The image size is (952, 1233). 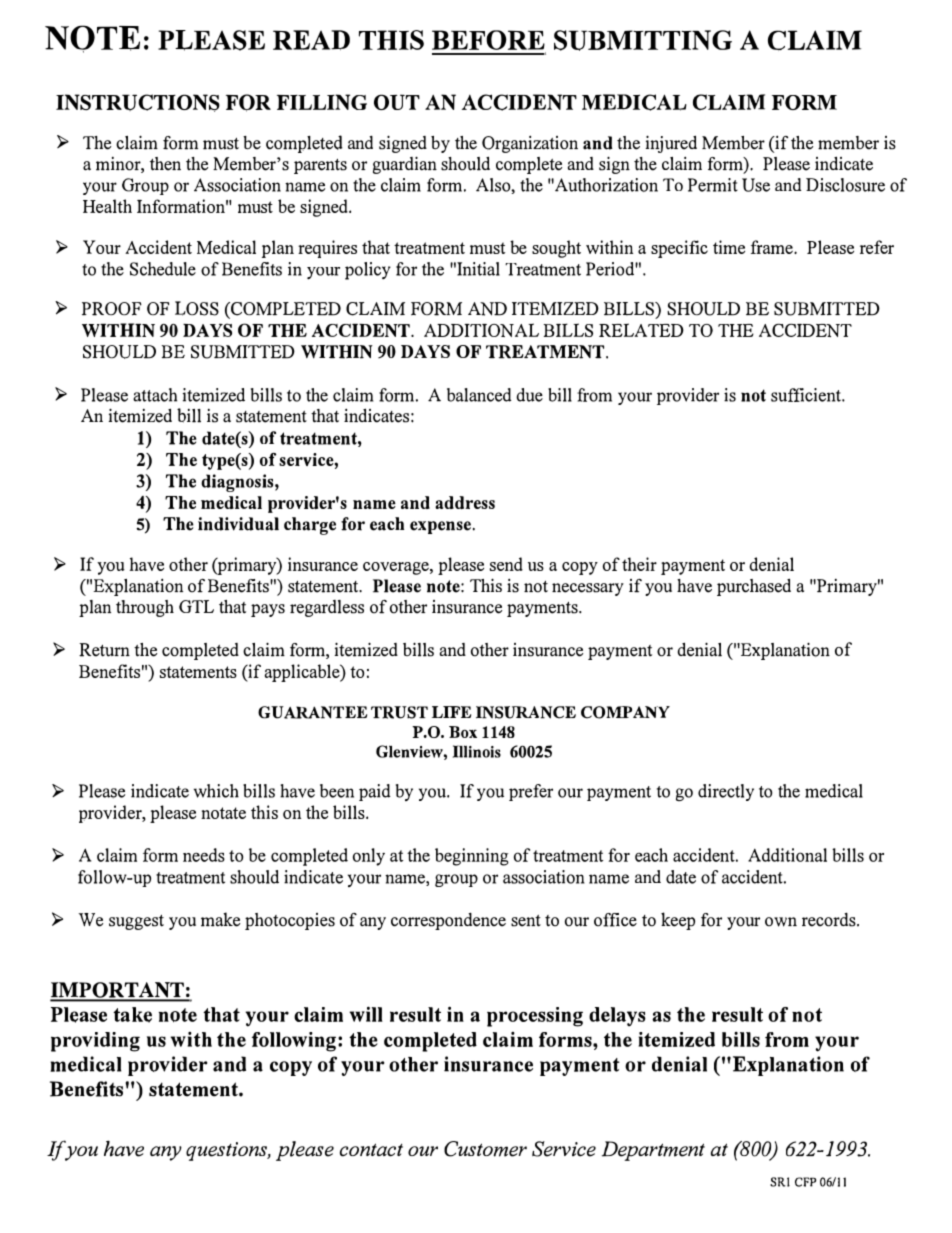 What do you see at coordinates (485, 1149) in the page?
I see `Customer` at bounding box center [485, 1149].
